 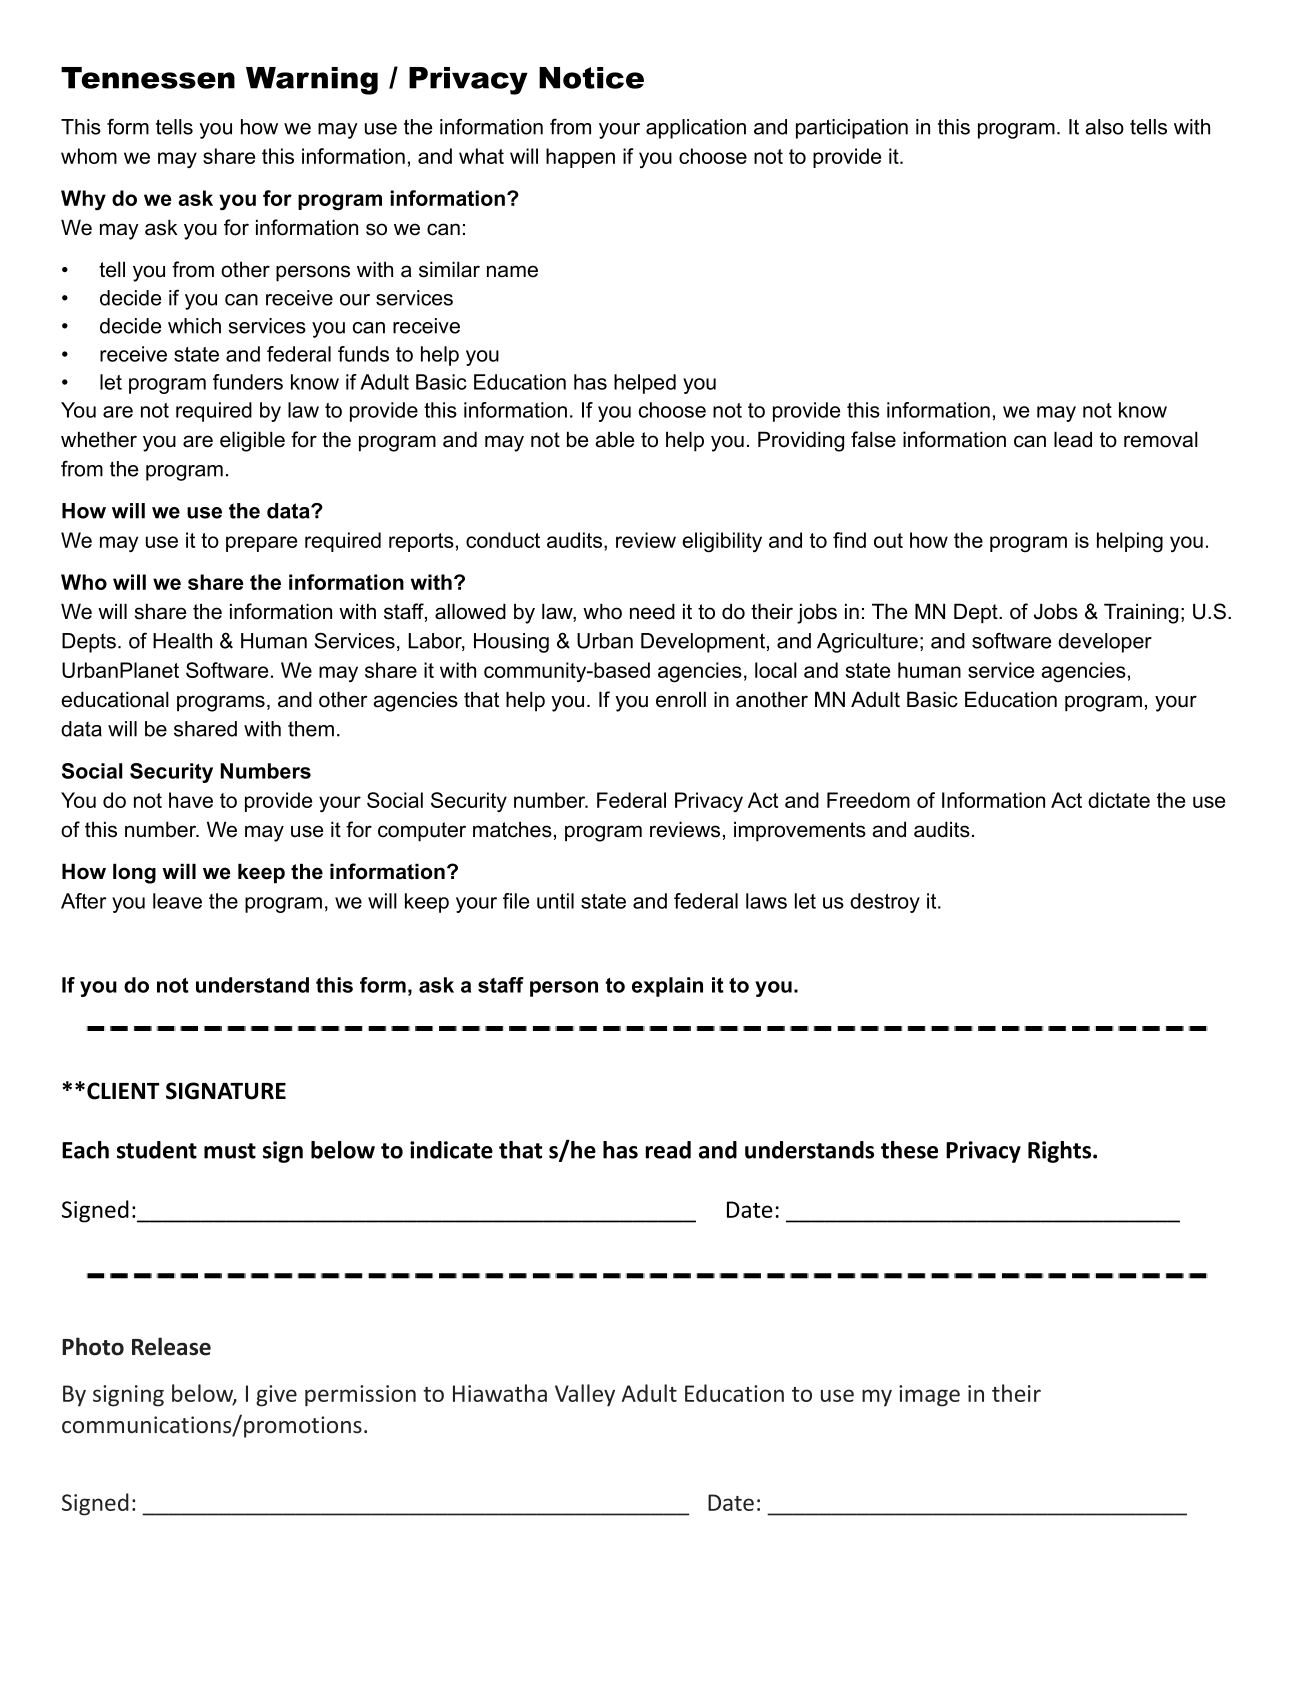 What do you see at coordinates (261, 544) in the document?
I see `prepare` at bounding box center [261, 544].
